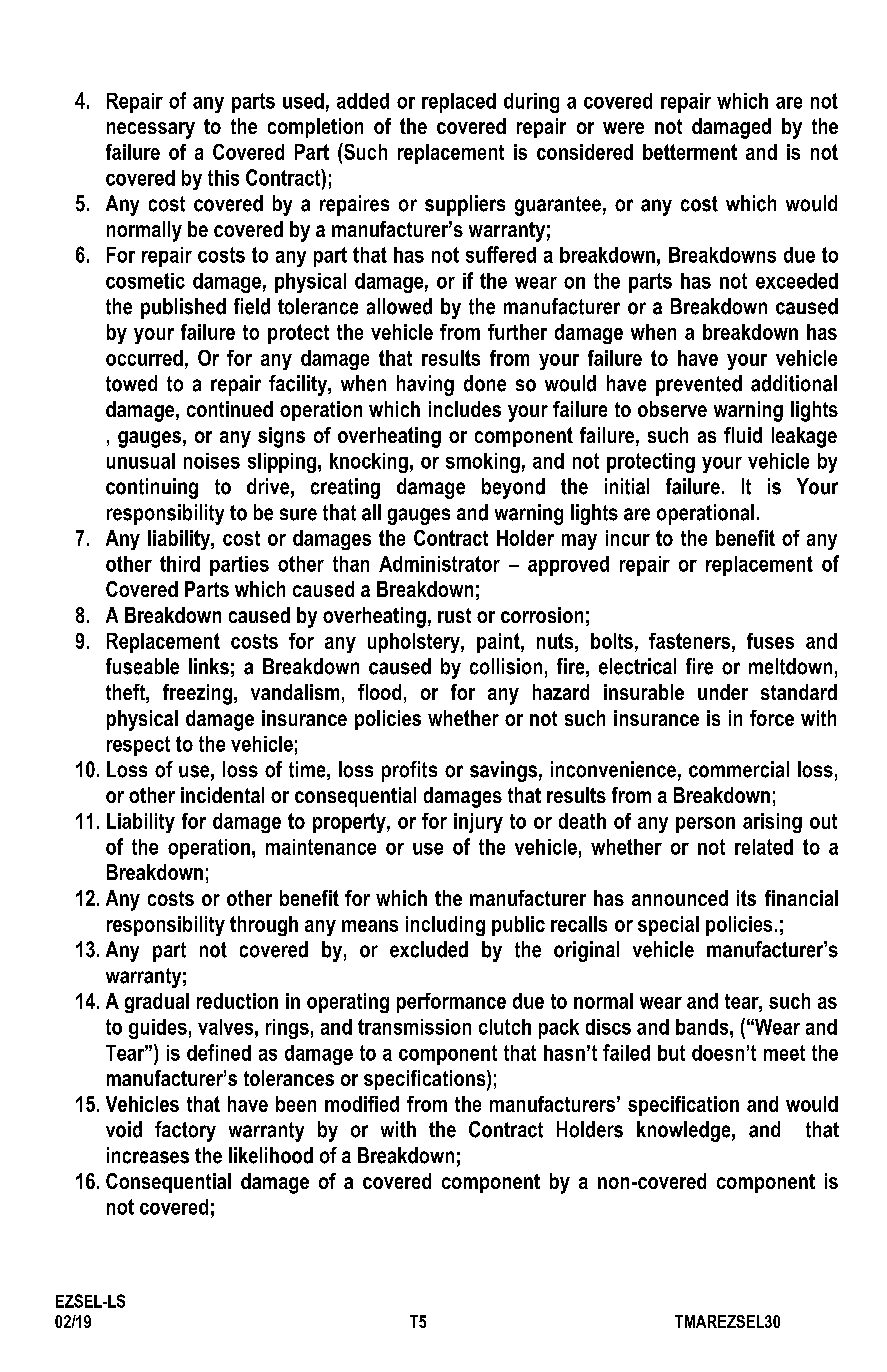 Image resolution: width=887 pixels, height=1372 pixels. Describe the element at coordinates (445, 926) in the image. I see `including` at that location.
